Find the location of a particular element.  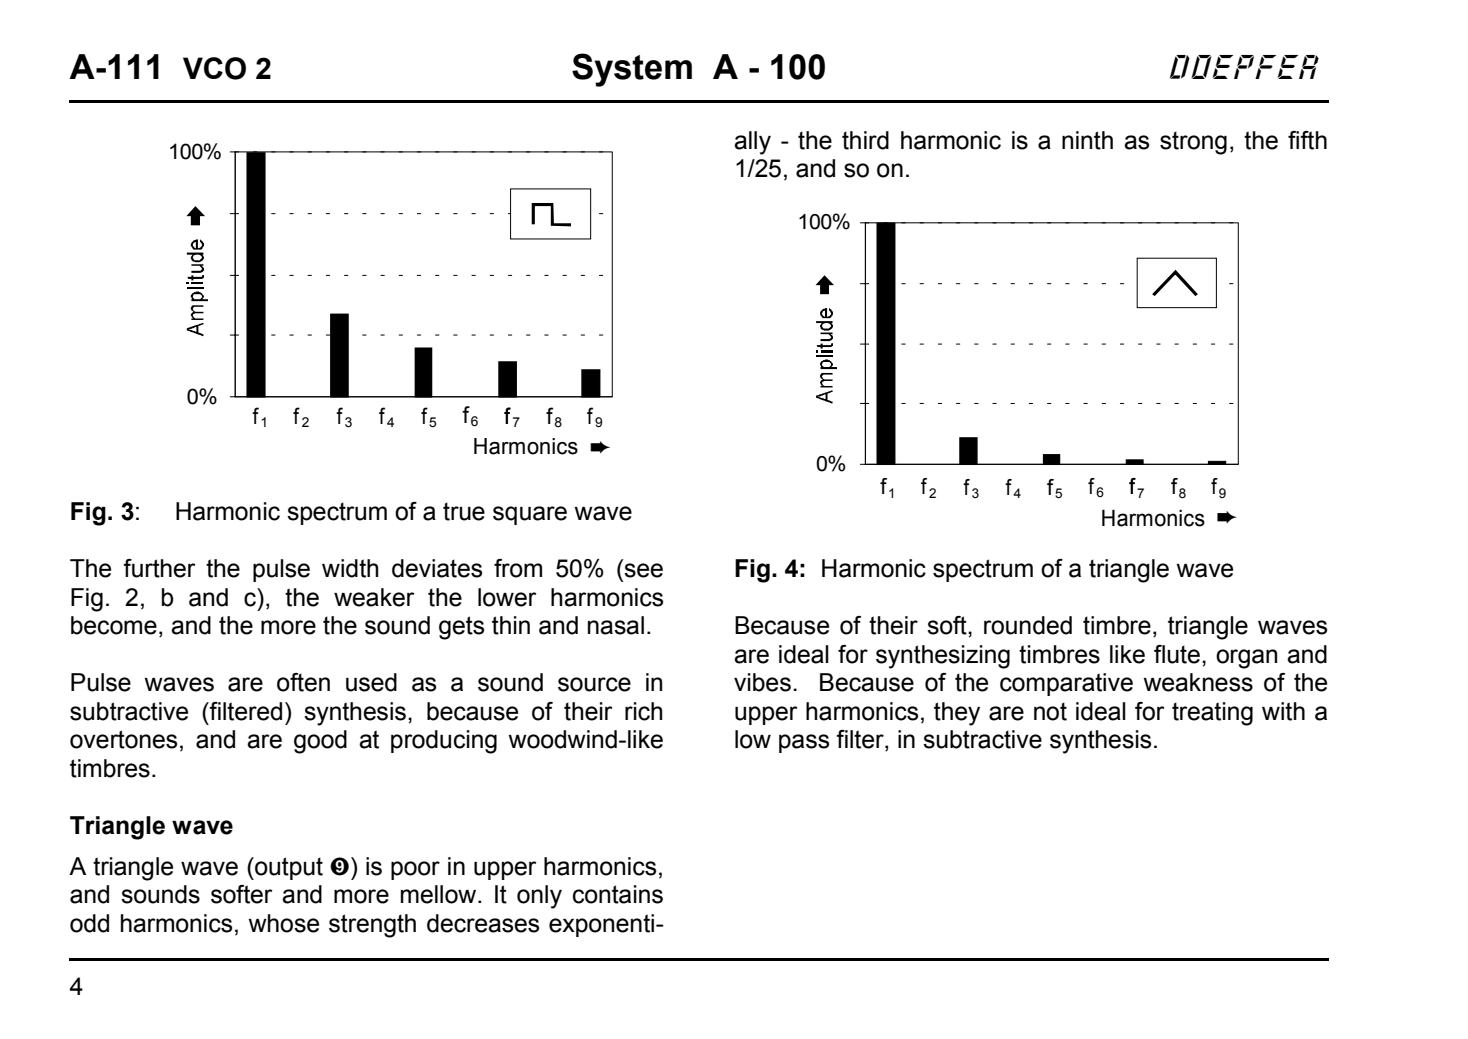

strong is located at coordinates (1193, 143).
